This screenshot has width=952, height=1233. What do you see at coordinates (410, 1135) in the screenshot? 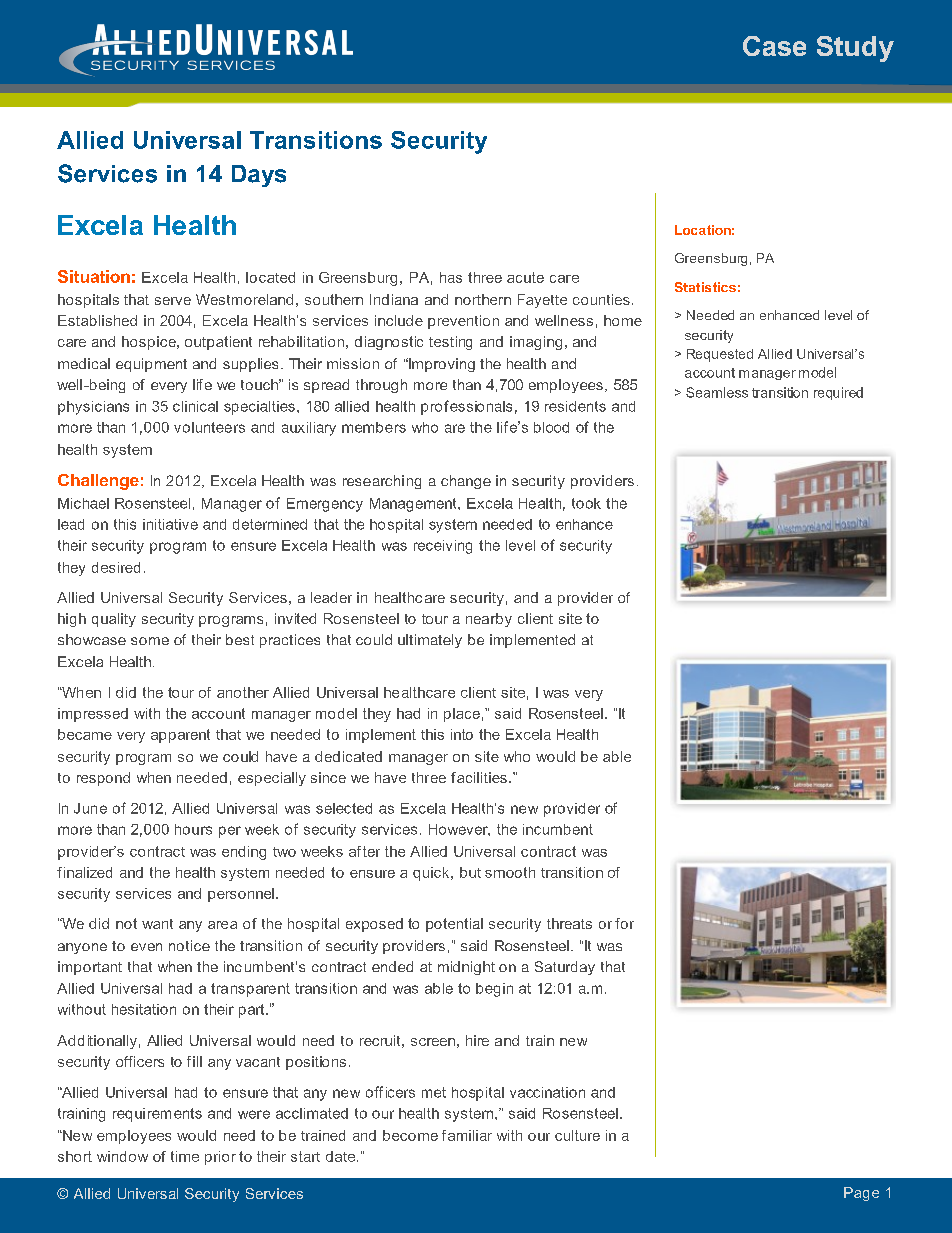
I see `become` at bounding box center [410, 1135].
